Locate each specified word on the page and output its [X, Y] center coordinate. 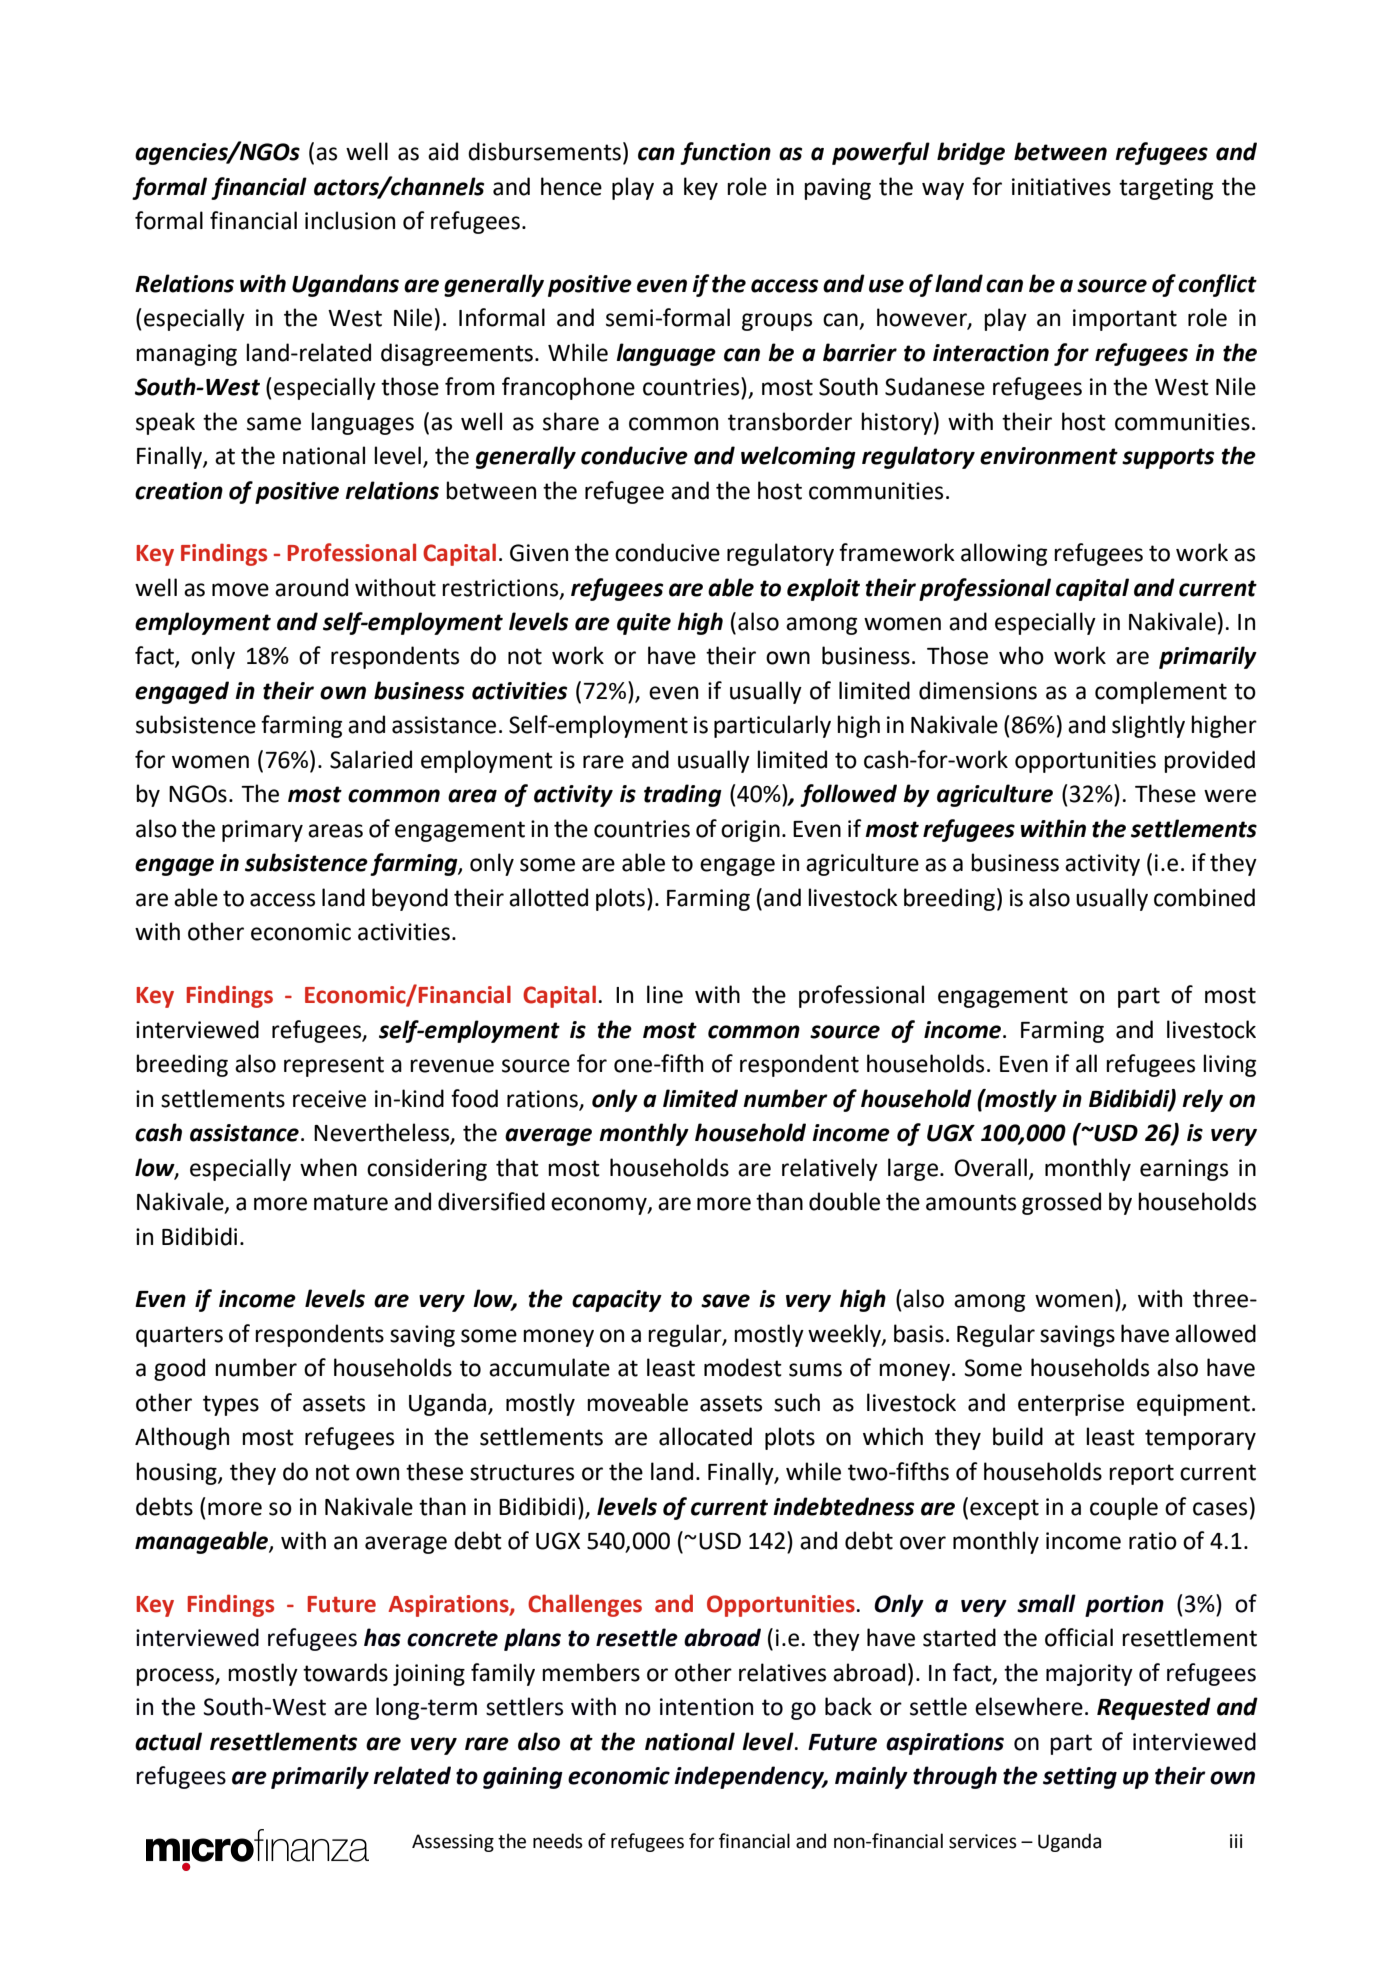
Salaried [371, 759]
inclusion [350, 220]
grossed [1061, 1203]
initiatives [1061, 187]
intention [706, 1707]
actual [168, 1741]
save [725, 1301]
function [725, 153]
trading [683, 795]
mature [351, 1202]
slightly [1148, 726]
